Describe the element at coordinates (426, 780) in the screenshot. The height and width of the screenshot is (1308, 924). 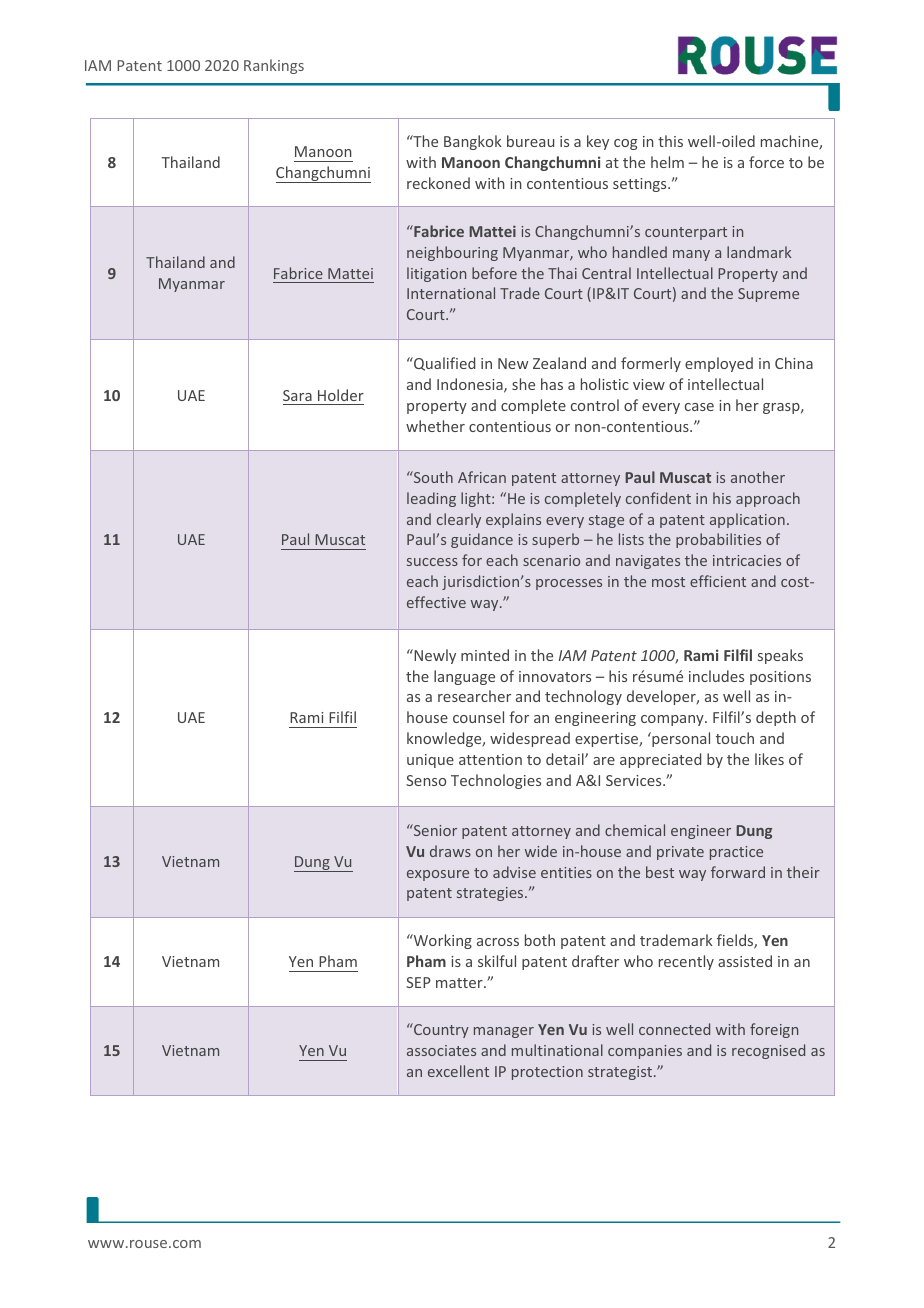
I see `Senso` at that location.
